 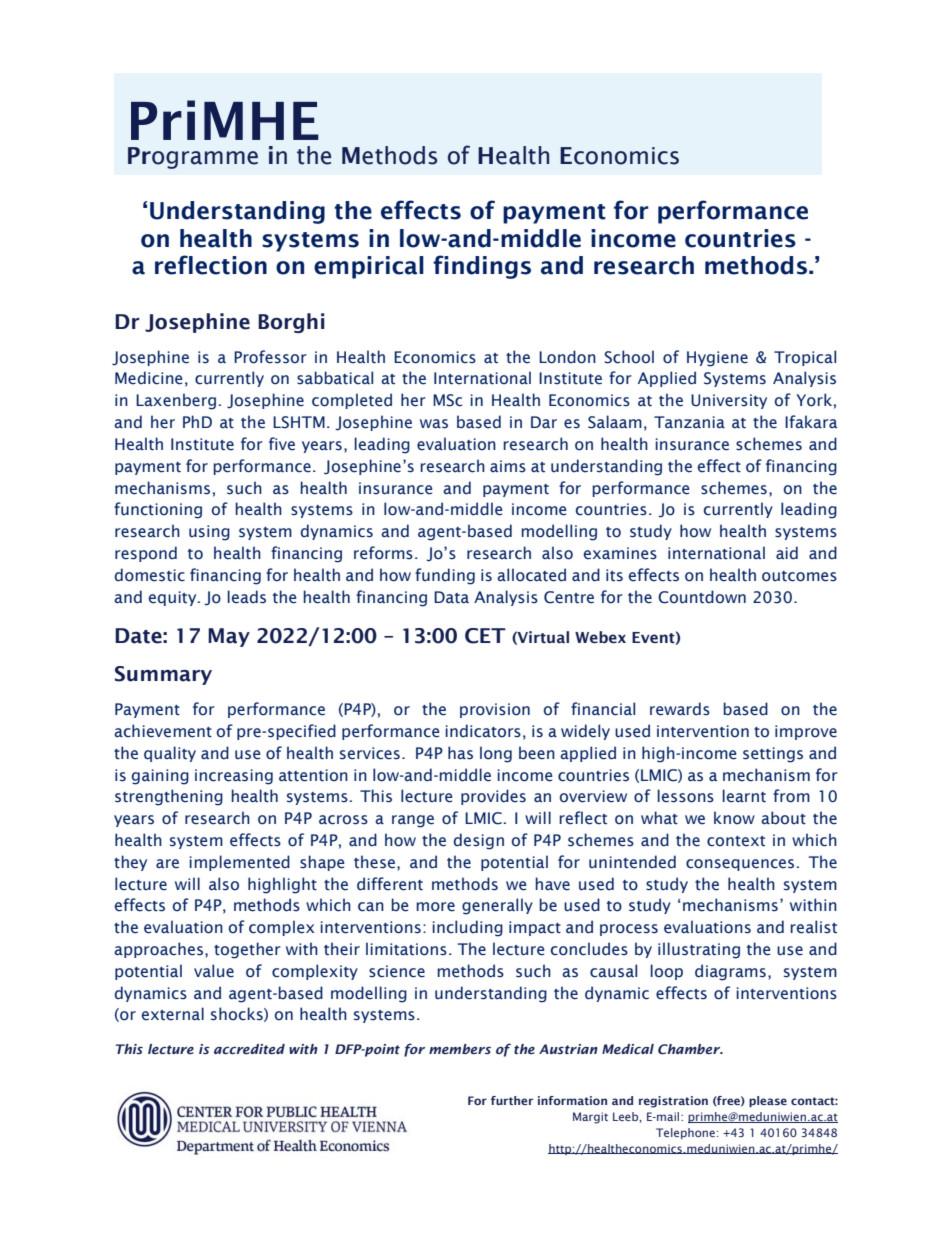 I want to click on accredited, so click(x=249, y=1049).
